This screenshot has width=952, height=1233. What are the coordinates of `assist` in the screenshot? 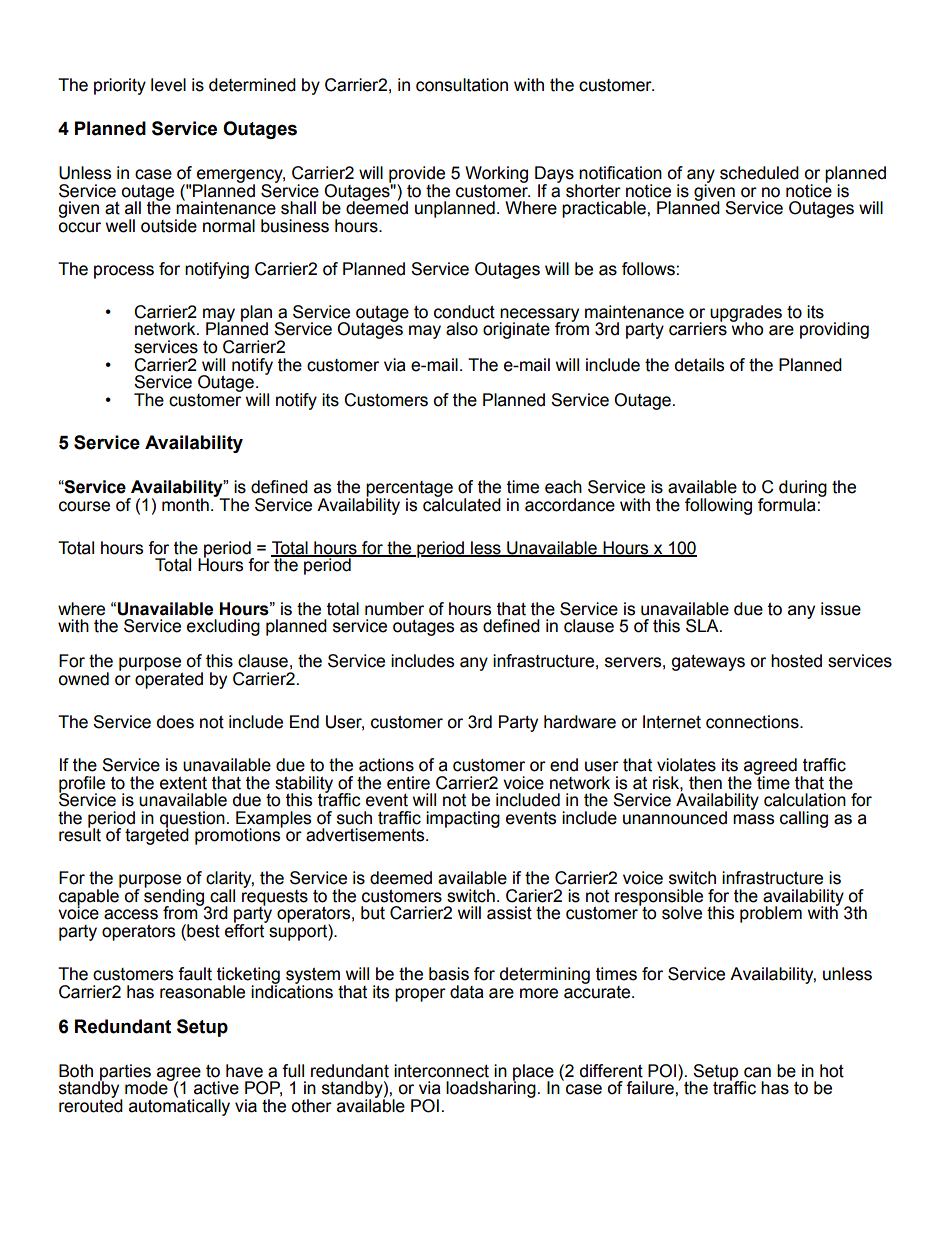 It's located at (509, 913).
